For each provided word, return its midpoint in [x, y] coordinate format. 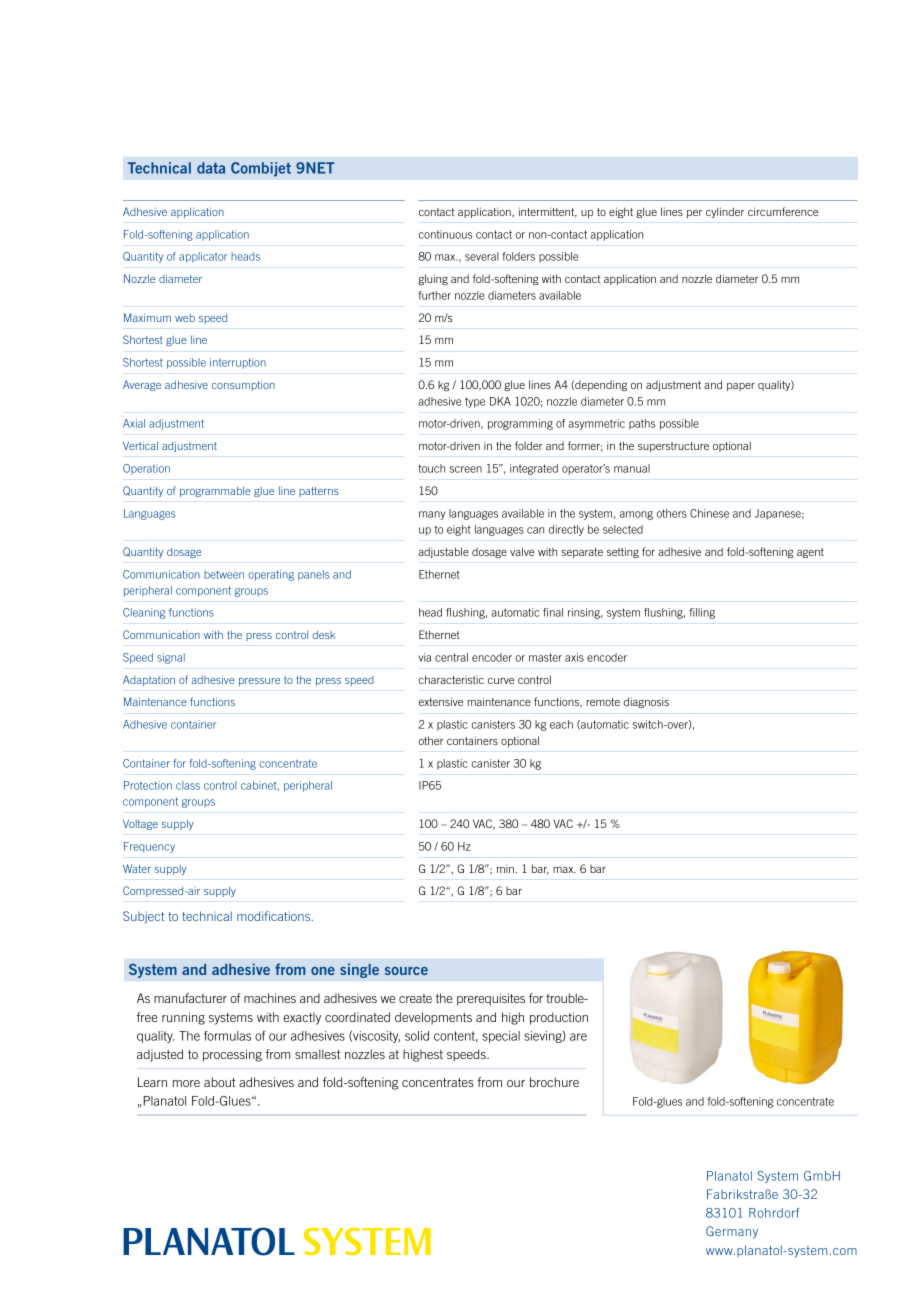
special [501, 1037]
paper [741, 387]
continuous [445, 234]
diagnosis [646, 702]
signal [171, 658]
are [578, 1037]
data [211, 168]
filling [702, 613]
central [451, 657]
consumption [243, 386]
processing [232, 1055]
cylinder [725, 212]
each [561, 724]
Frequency [149, 847]
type [475, 402]
